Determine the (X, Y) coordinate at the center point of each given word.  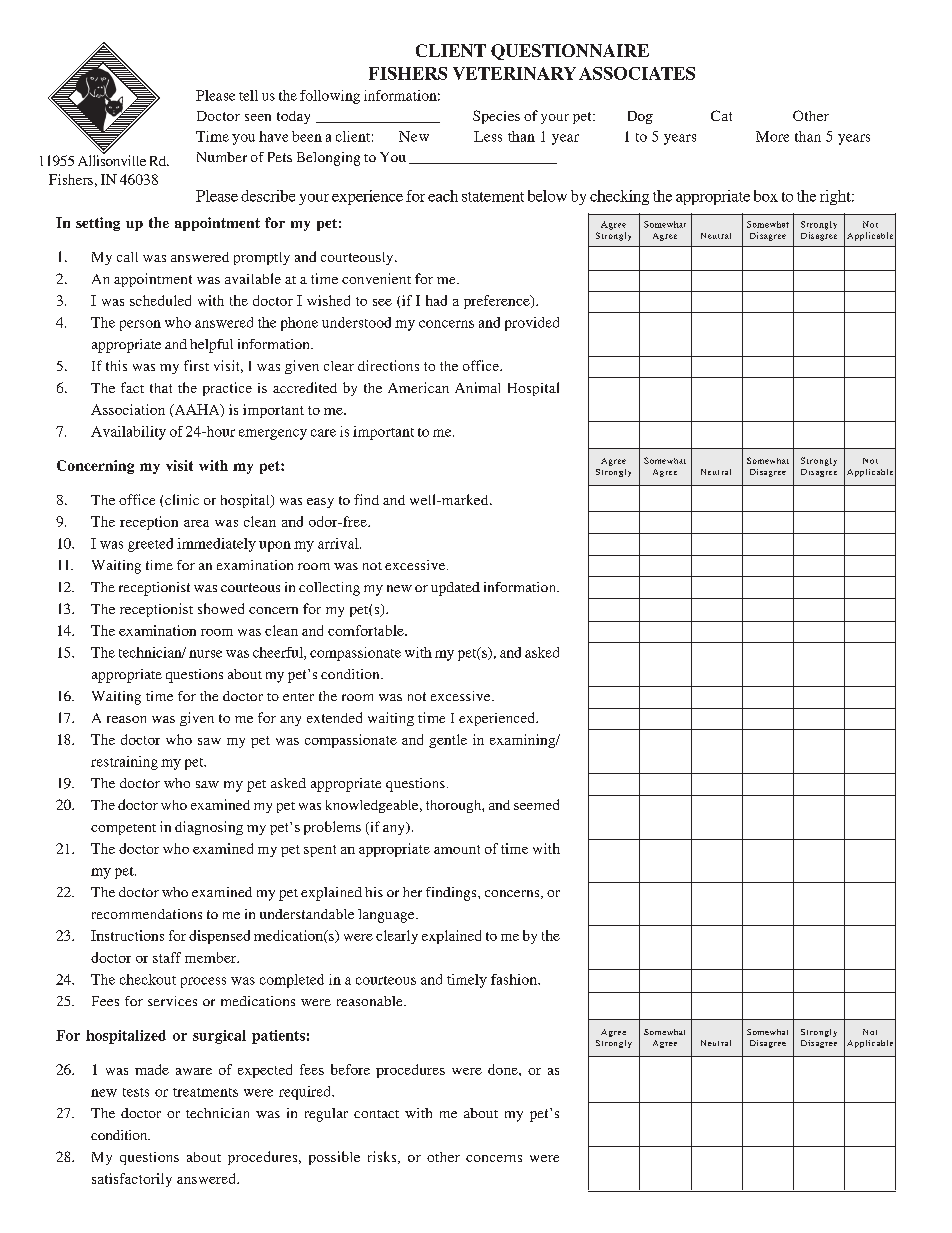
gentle (448, 741)
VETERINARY (514, 73)
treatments (205, 1092)
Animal (477, 387)
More (772, 136)
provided (532, 324)
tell (248, 95)
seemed (536, 804)
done (504, 1069)
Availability (128, 433)
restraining (124, 763)
